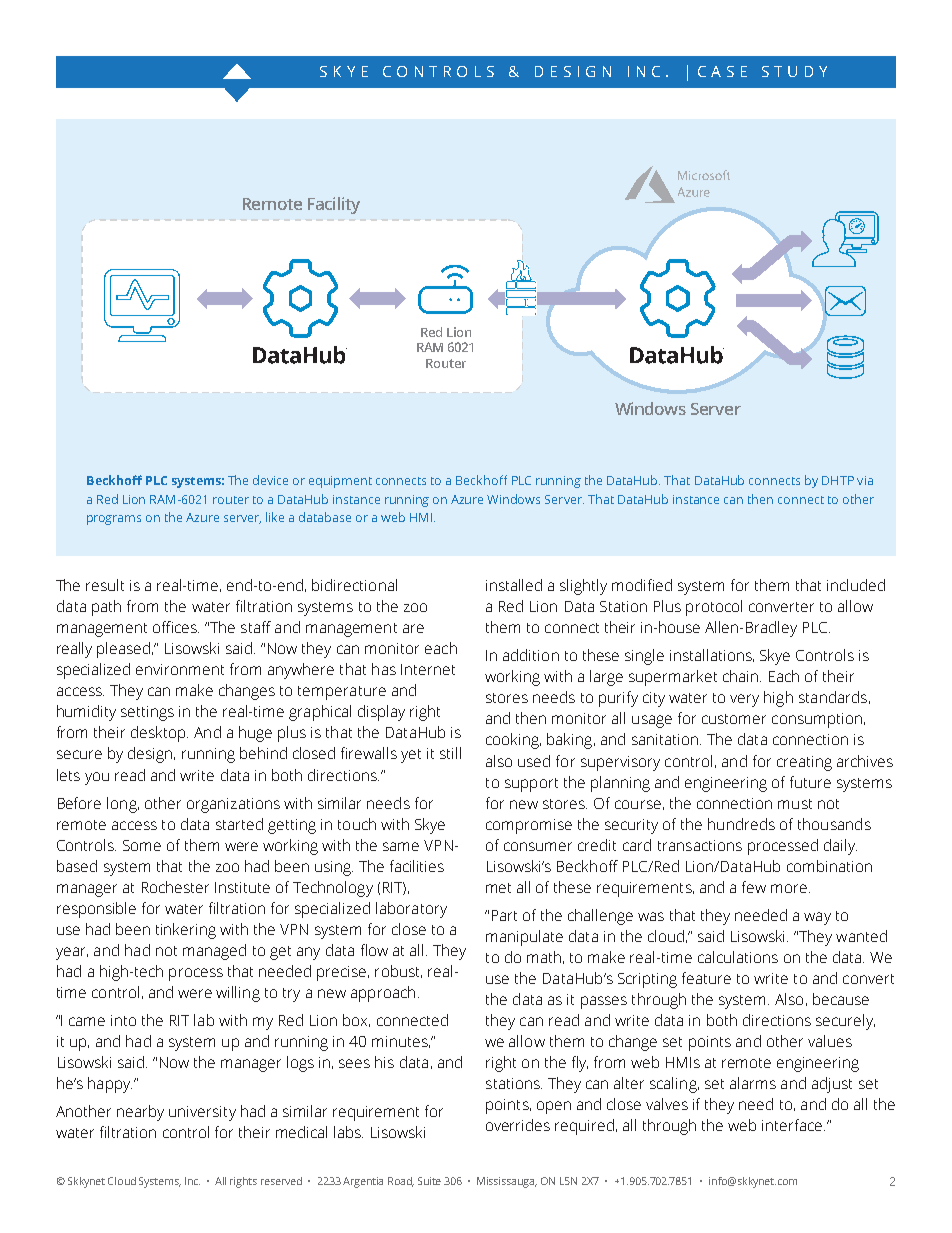 This image has width=952, height=1233. What do you see at coordinates (793, 1125) in the image?
I see `interface` at bounding box center [793, 1125].
